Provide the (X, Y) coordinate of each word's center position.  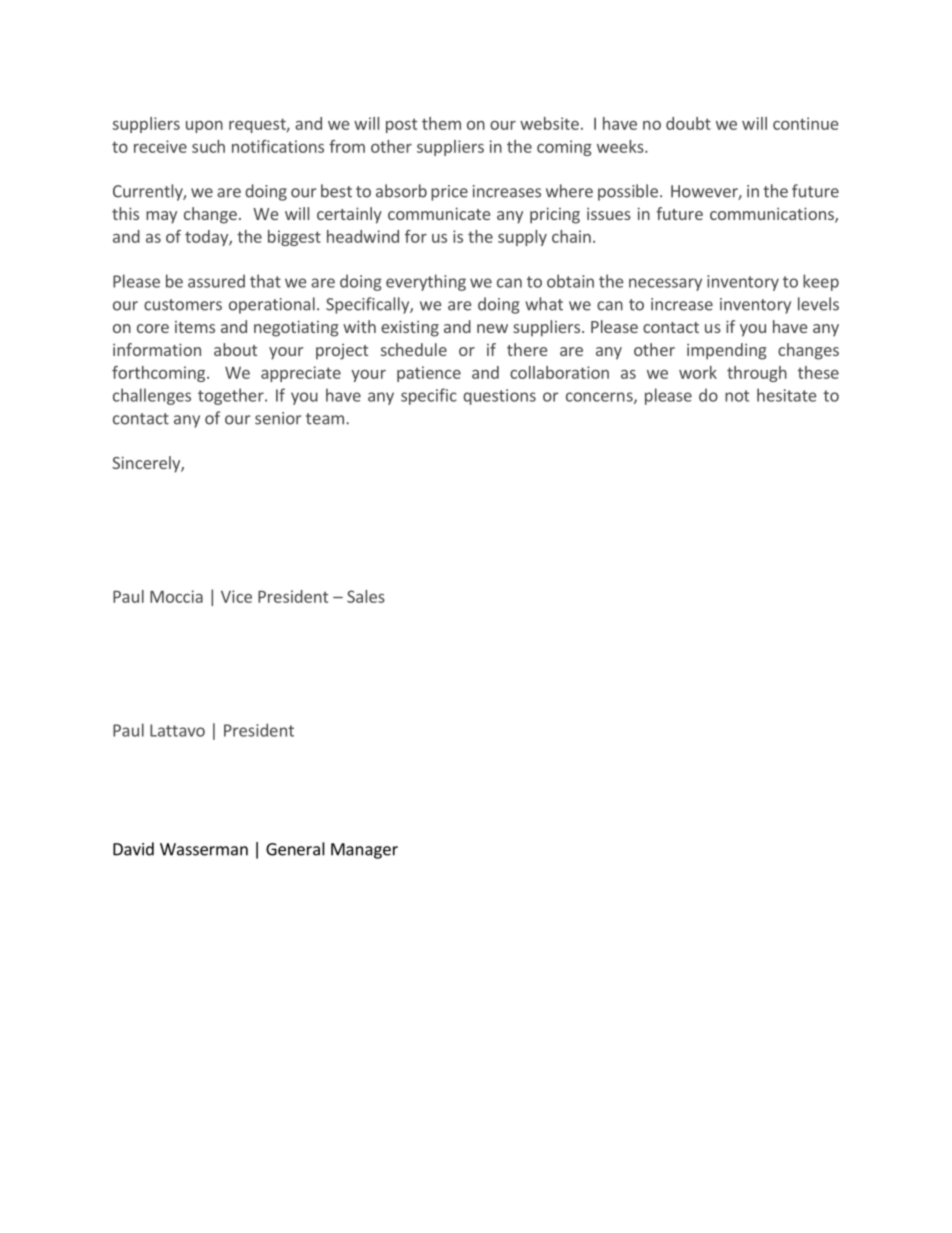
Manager (364, 851)
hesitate (787, 395)
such (208, 146)
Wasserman (204, 849)
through (757, 374)
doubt (688, 123)
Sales (366, 596)
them (441, 123)
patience (429, 374)
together (232, 396)
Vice (236, 596)
